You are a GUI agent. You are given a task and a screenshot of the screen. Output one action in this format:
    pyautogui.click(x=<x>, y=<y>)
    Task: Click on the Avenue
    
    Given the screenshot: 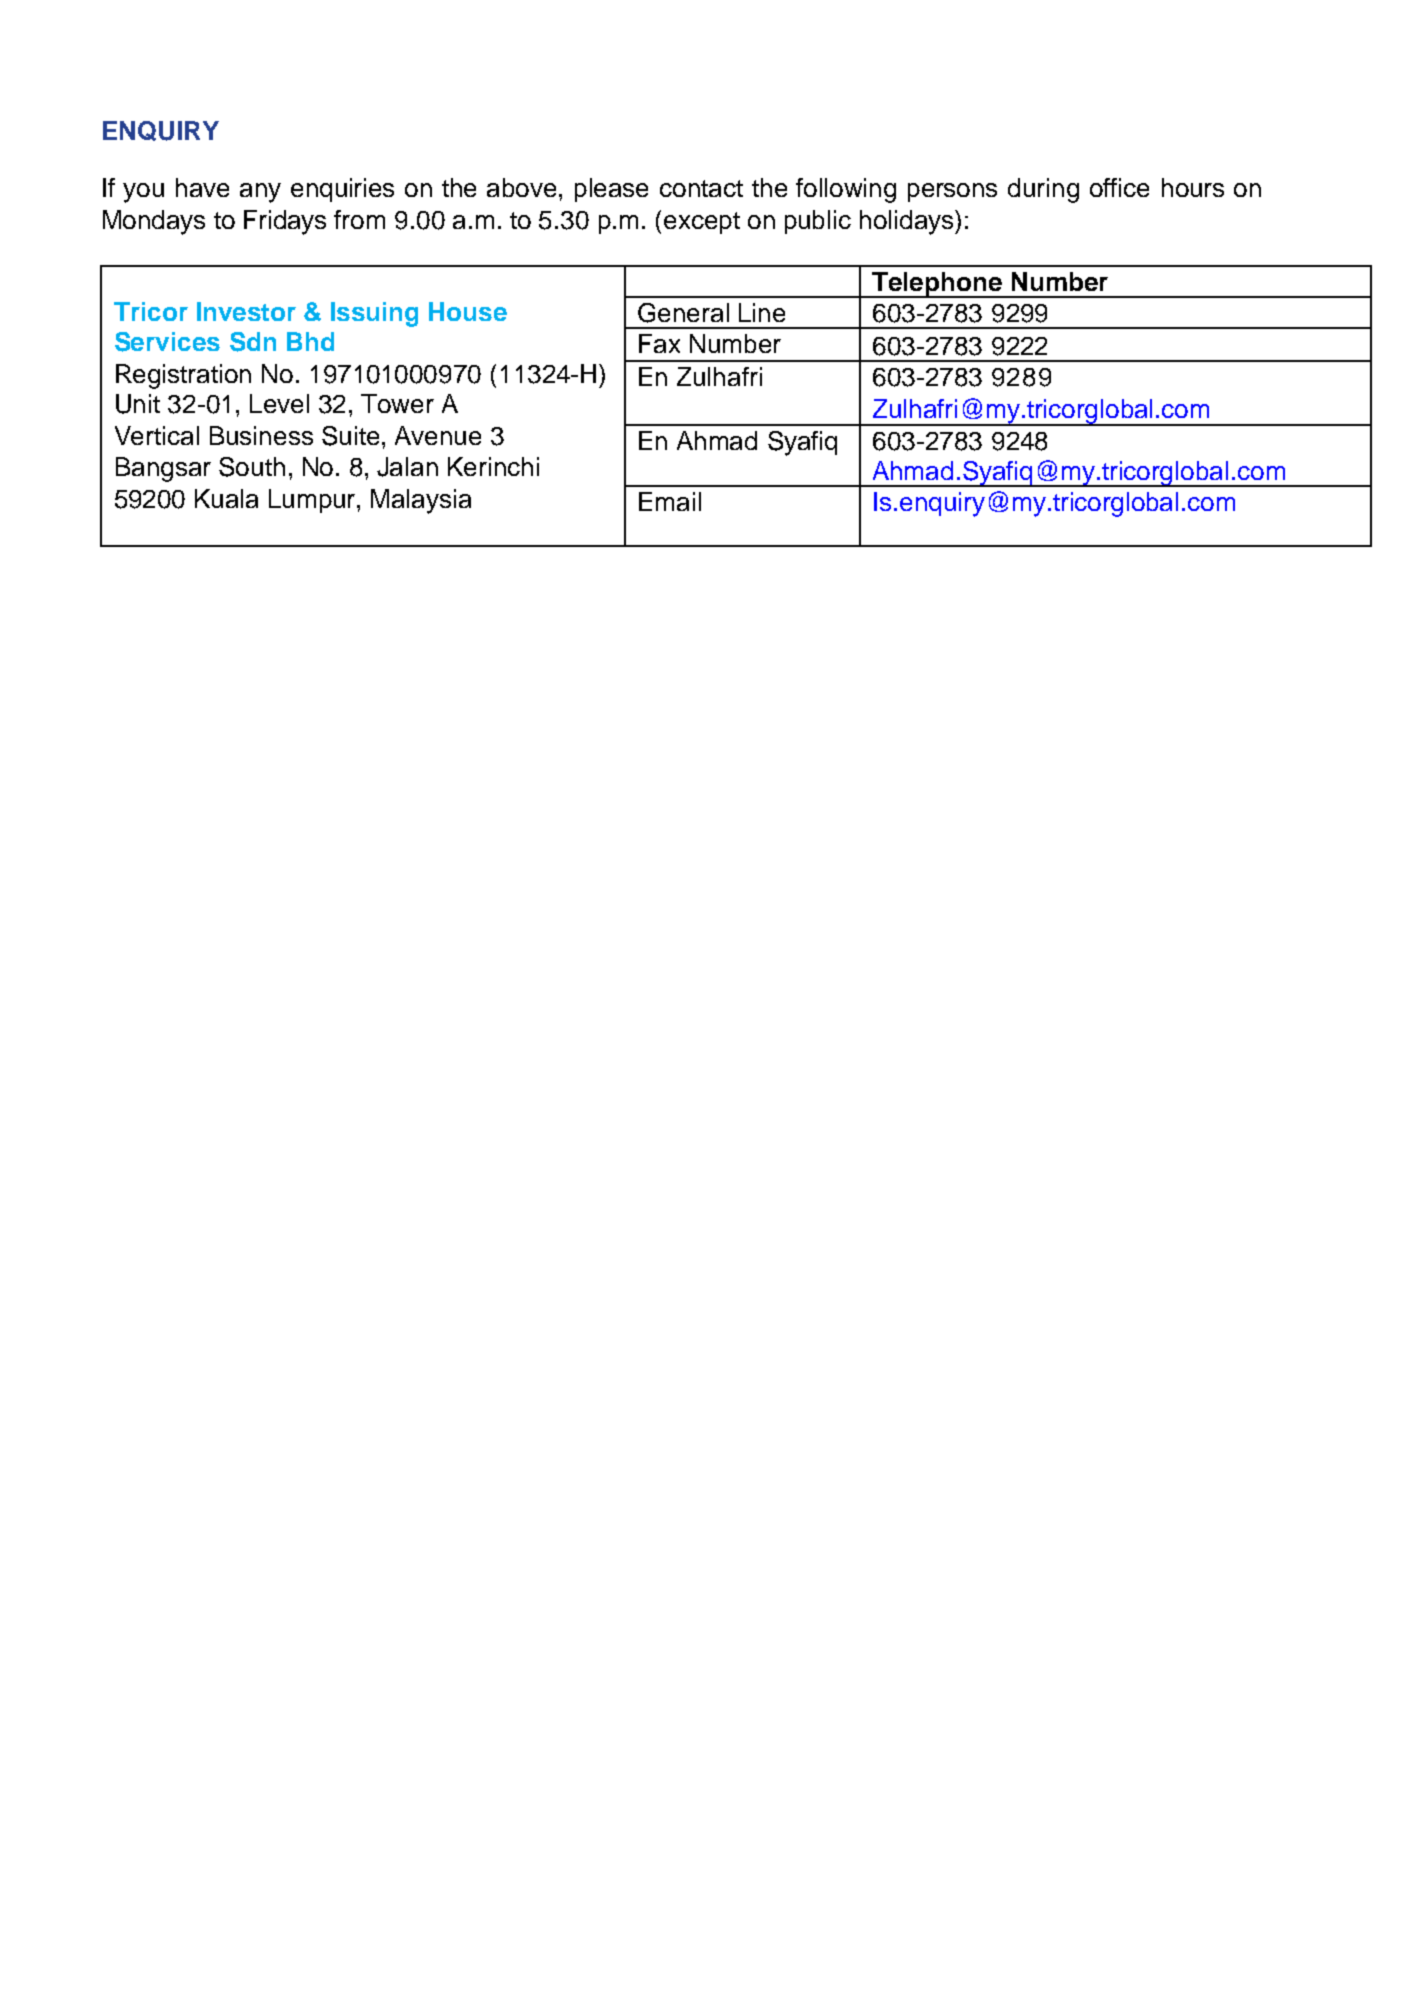 What is the action you would take?
    pyautogui.click(x=438, y=435)
